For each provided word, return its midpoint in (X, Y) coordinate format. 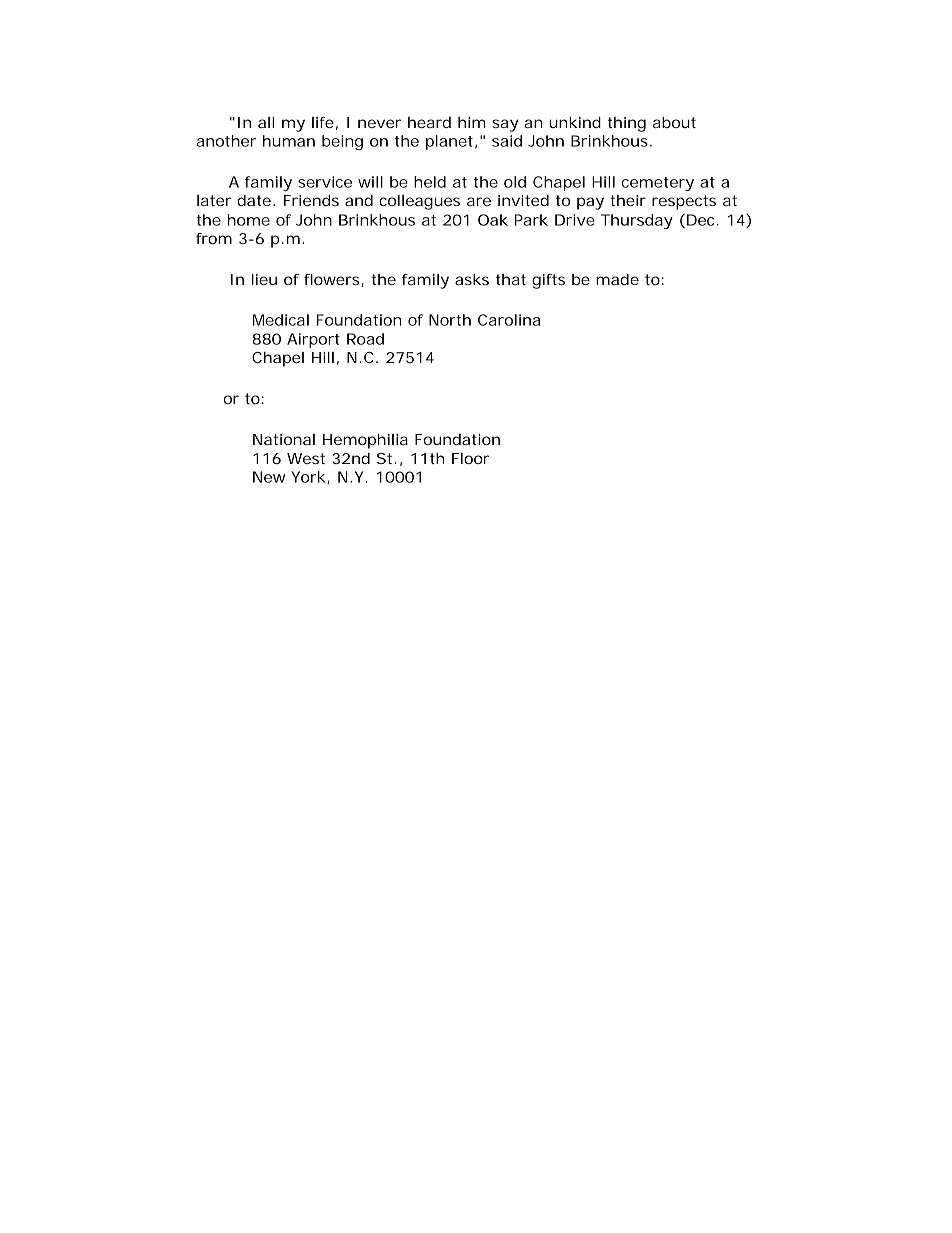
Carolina (509, 320)
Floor (470, 458)
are (479, 201)
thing (626, 124)
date (255, 200)
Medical (281, 320)
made (617, 279)
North (450, 320)
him (472, 122)
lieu (264, 279)
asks (472, 279)
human (289, 141)
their (628, 200)
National (284, 439)
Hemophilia (365, 441)
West (306, 458)
